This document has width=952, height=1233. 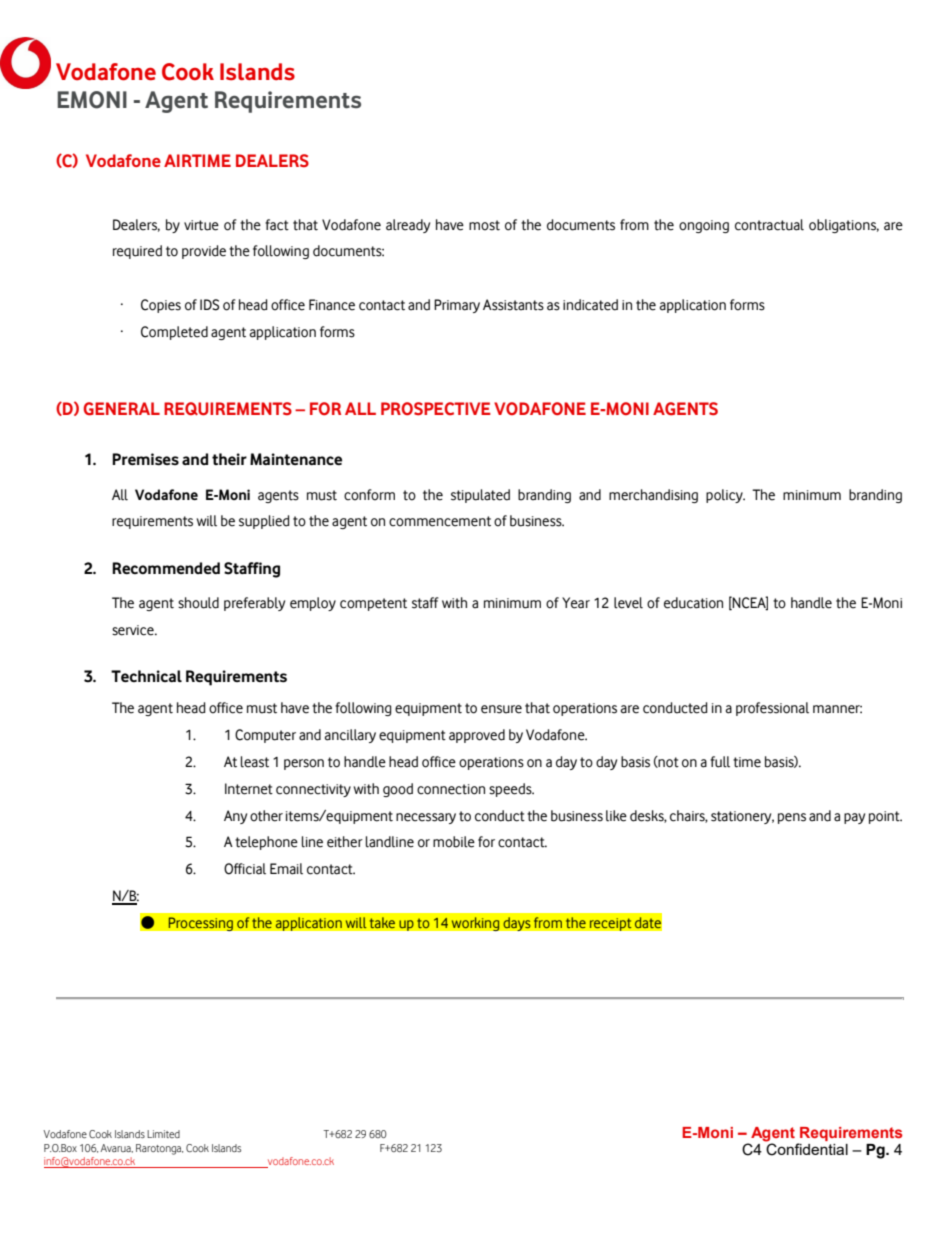 I want to click on contractual, so click(x=769, y=225).
